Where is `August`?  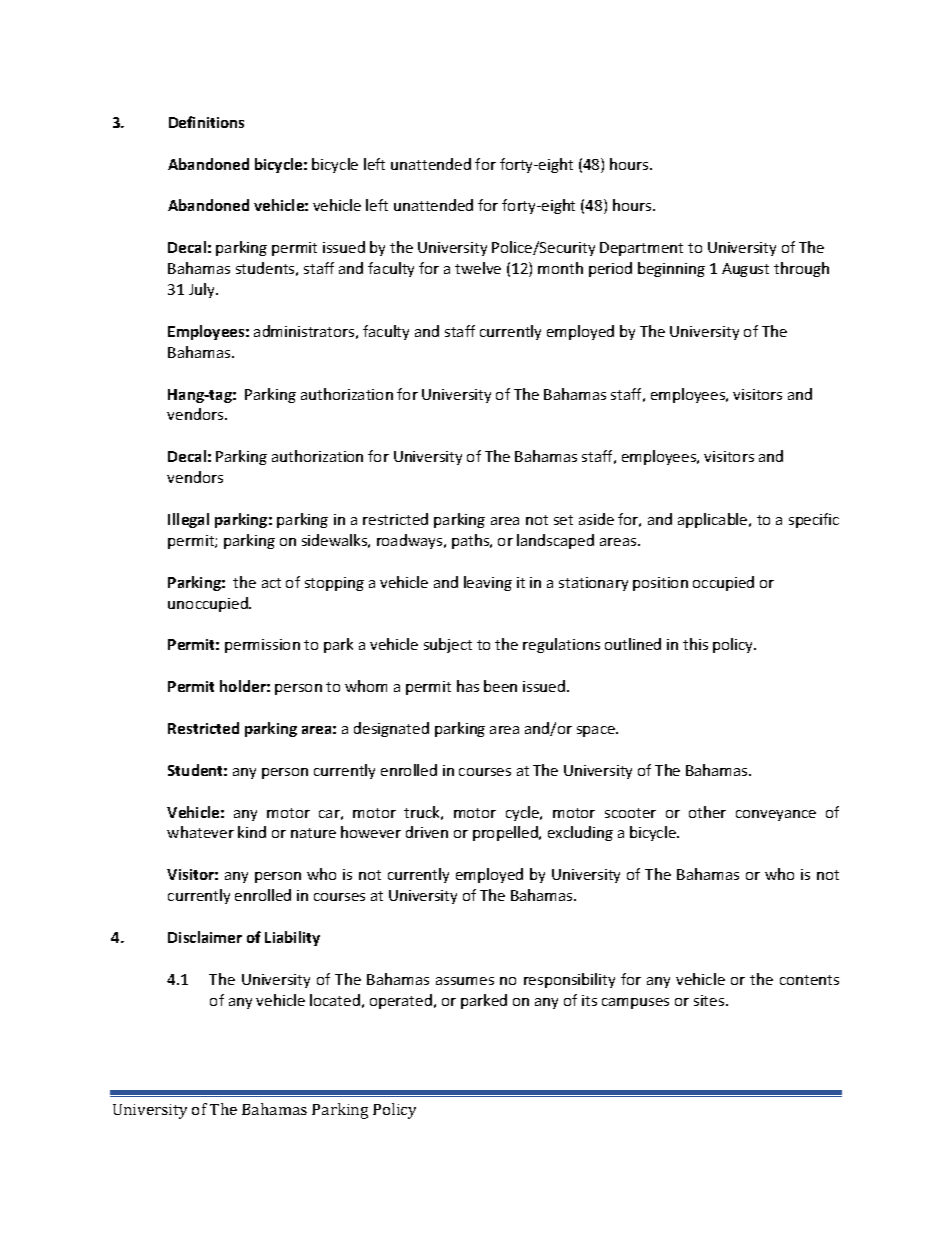
August is located at coordinates (745, 270).
